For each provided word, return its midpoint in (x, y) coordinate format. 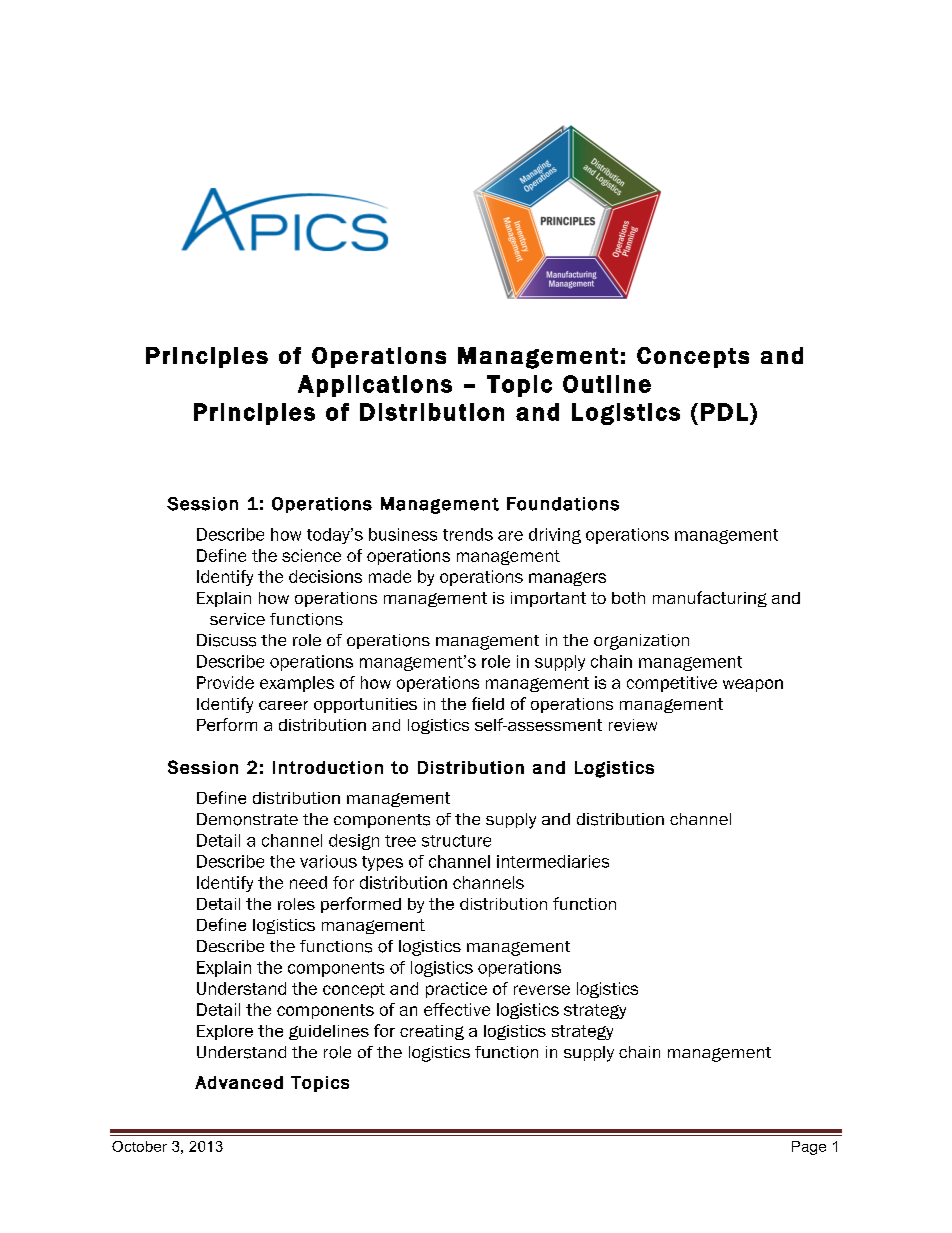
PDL (724, 412)
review (633, 725)
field (488, 703)
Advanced (239, 1082)
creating (432, 1032)
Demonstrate (247, 819)
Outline (607, 384)
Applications (375, 386)
